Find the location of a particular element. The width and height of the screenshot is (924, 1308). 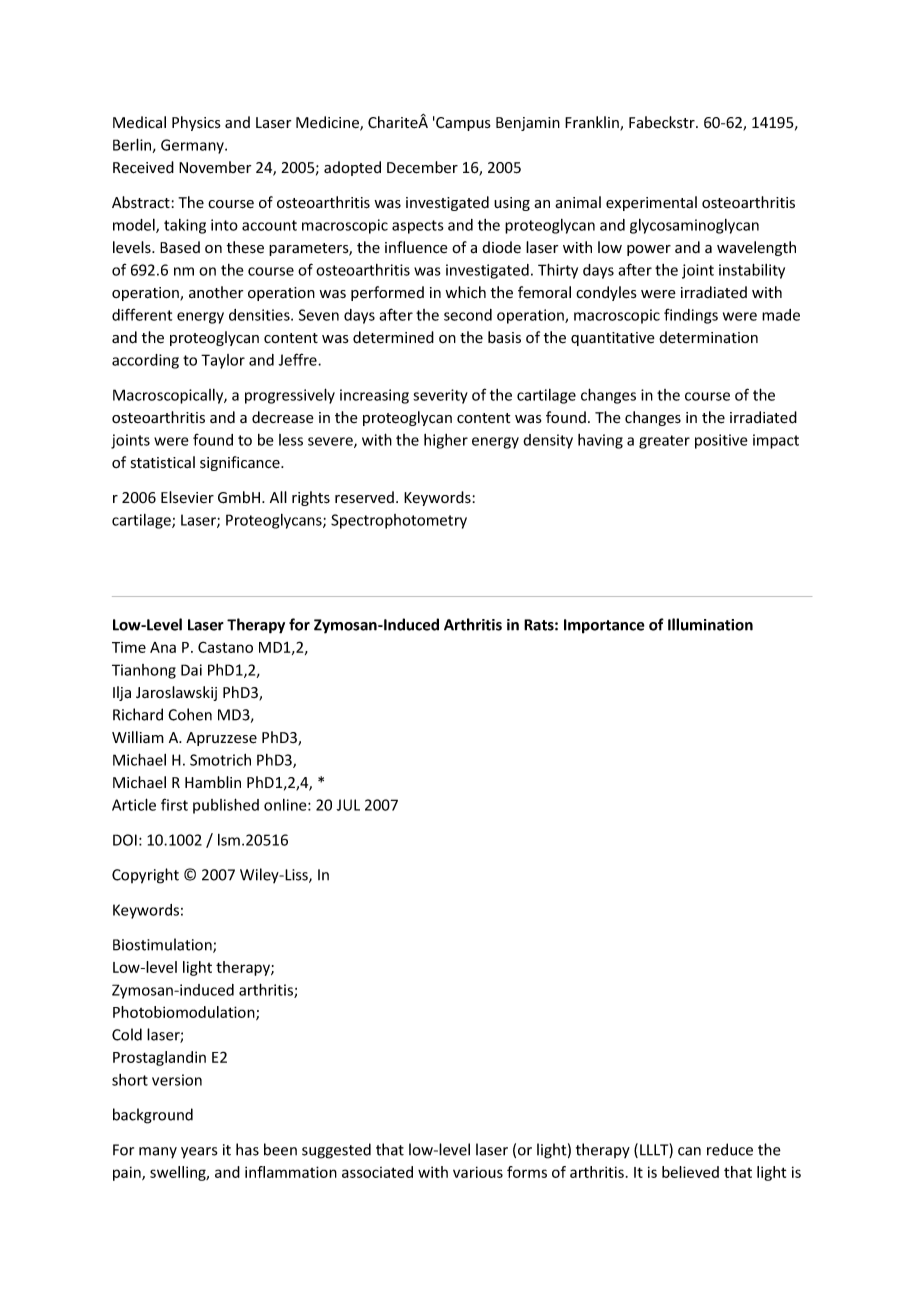

second is located at coordinates (468, 315).
